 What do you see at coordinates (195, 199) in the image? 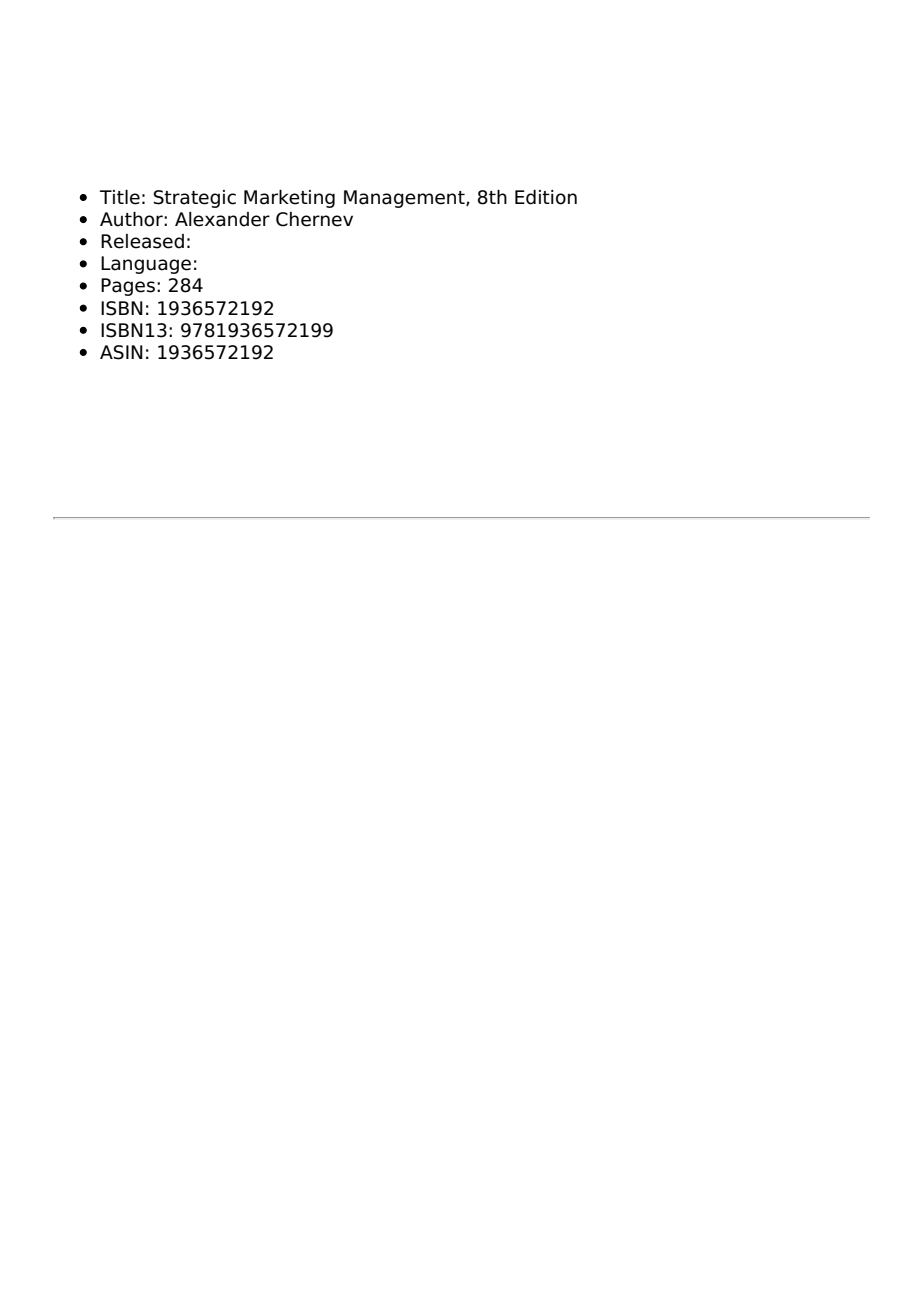
I see `Strategic` at bounding box center [195, 199].
